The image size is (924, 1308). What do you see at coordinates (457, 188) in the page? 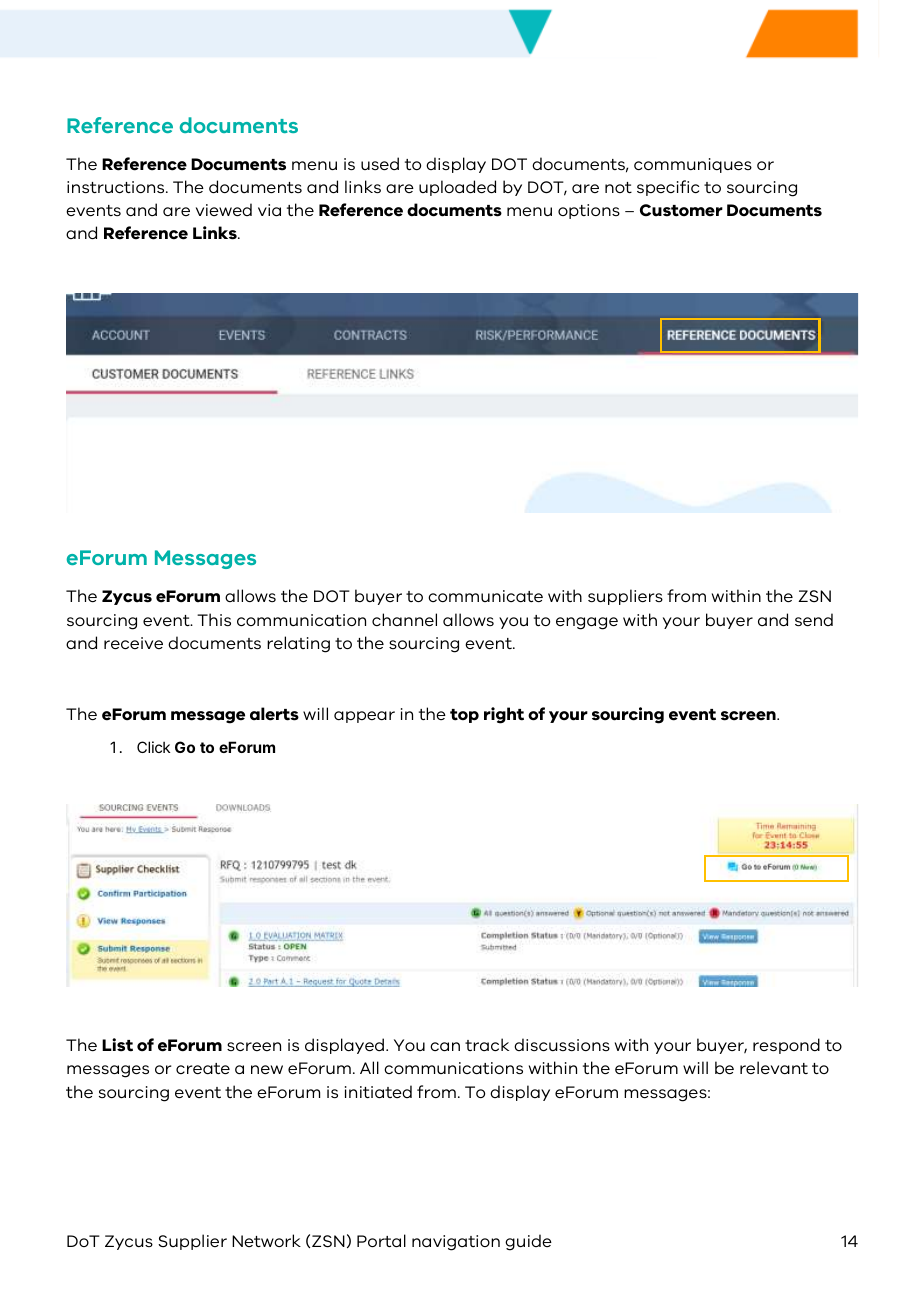
I see `uploaded` at bounding box center [457, 188].
